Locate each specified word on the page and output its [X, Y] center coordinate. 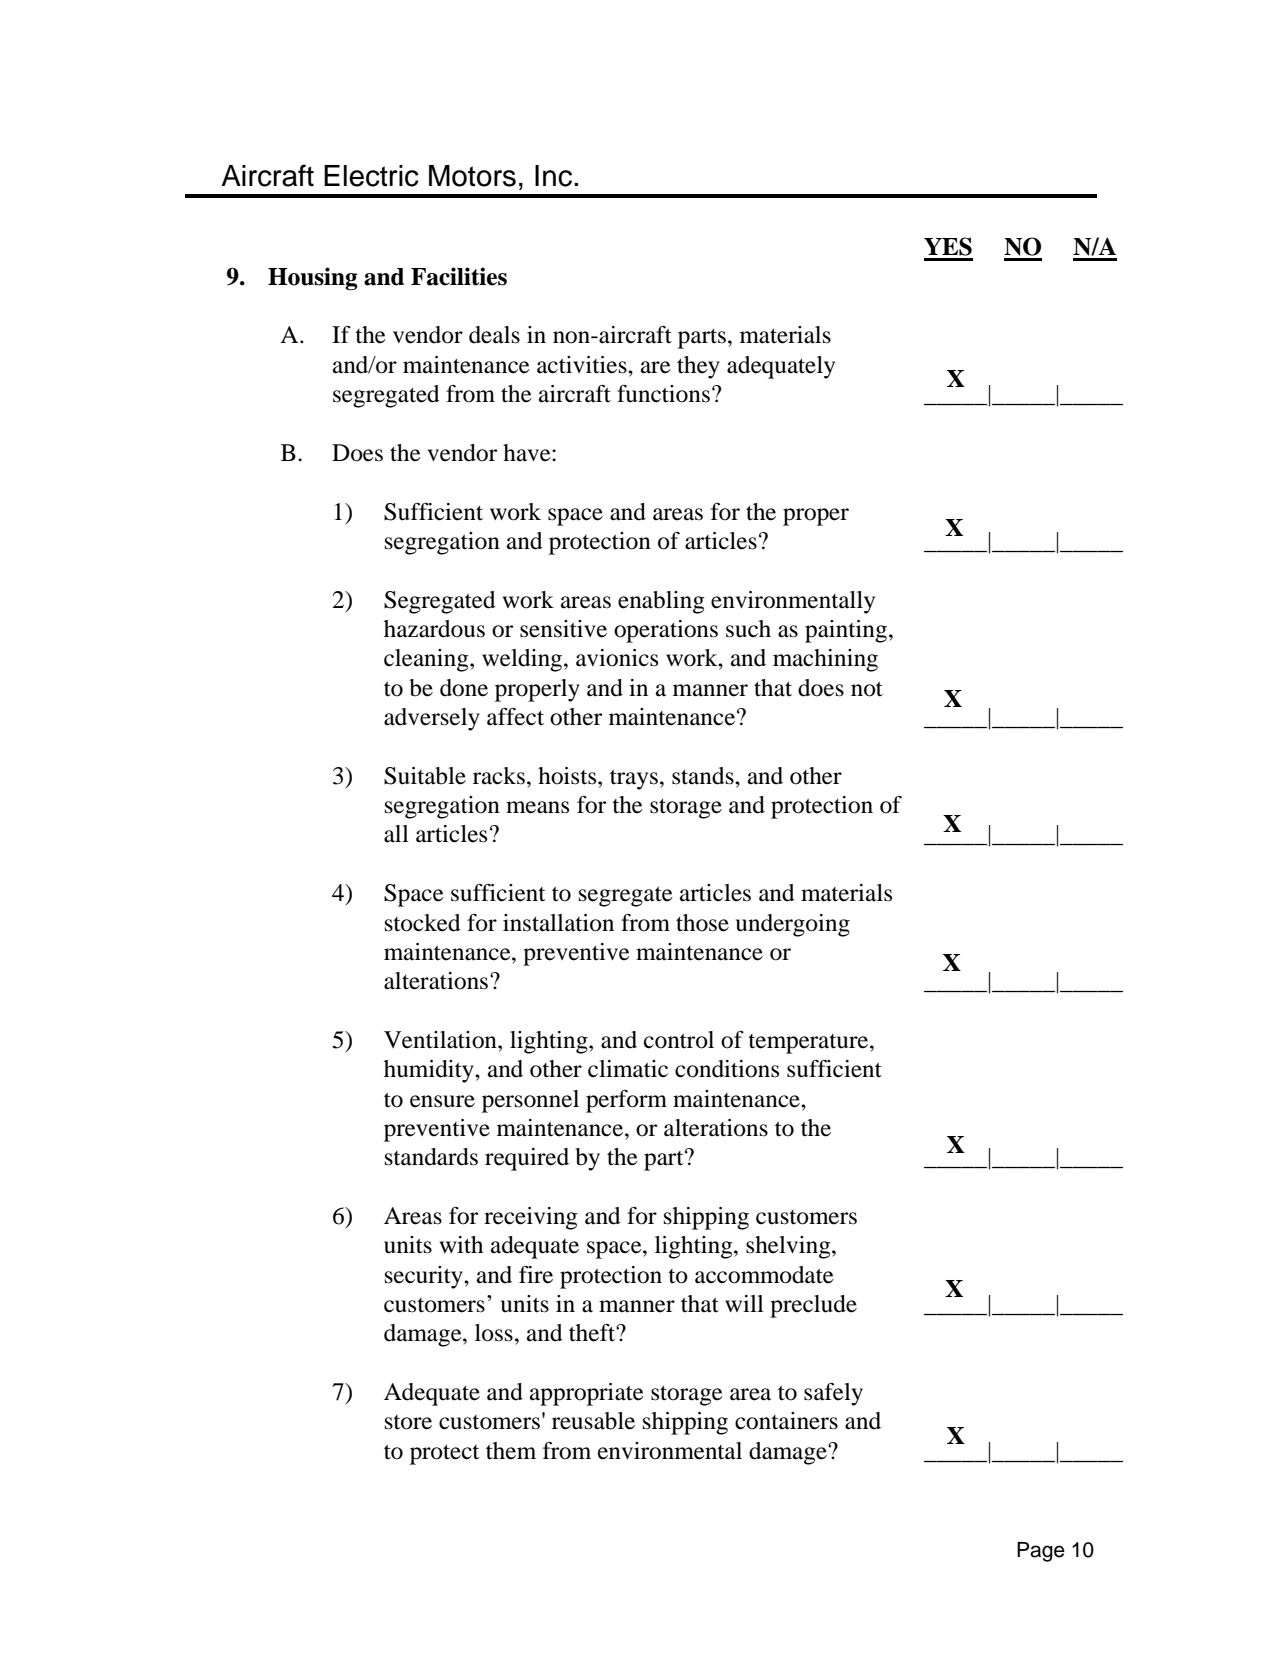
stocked [422, 923]
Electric [371, 176]
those [702, 923]
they [698, 367]
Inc [555, 176]
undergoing [793, 925]
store [408, 1422]
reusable [593, 1421]
